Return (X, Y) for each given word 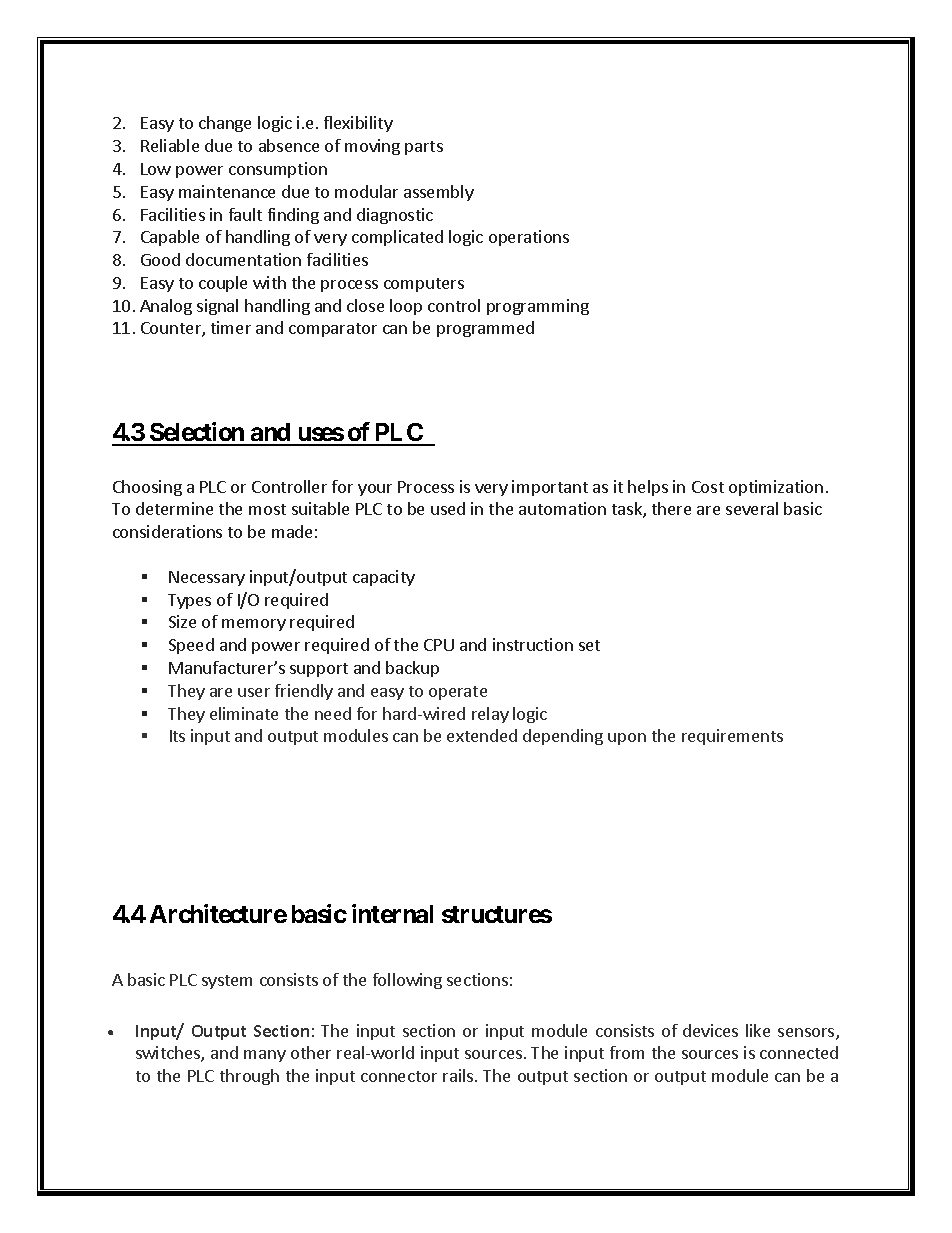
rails (459, 1075)
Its (177, 736)
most (267, 509)
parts (424, 148)
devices (710, 1030)
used (448, 508)
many (265, 1056)
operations (529, 238)
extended (482, 735)
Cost (708, 487)
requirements (732, 737)
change (225, 124)
